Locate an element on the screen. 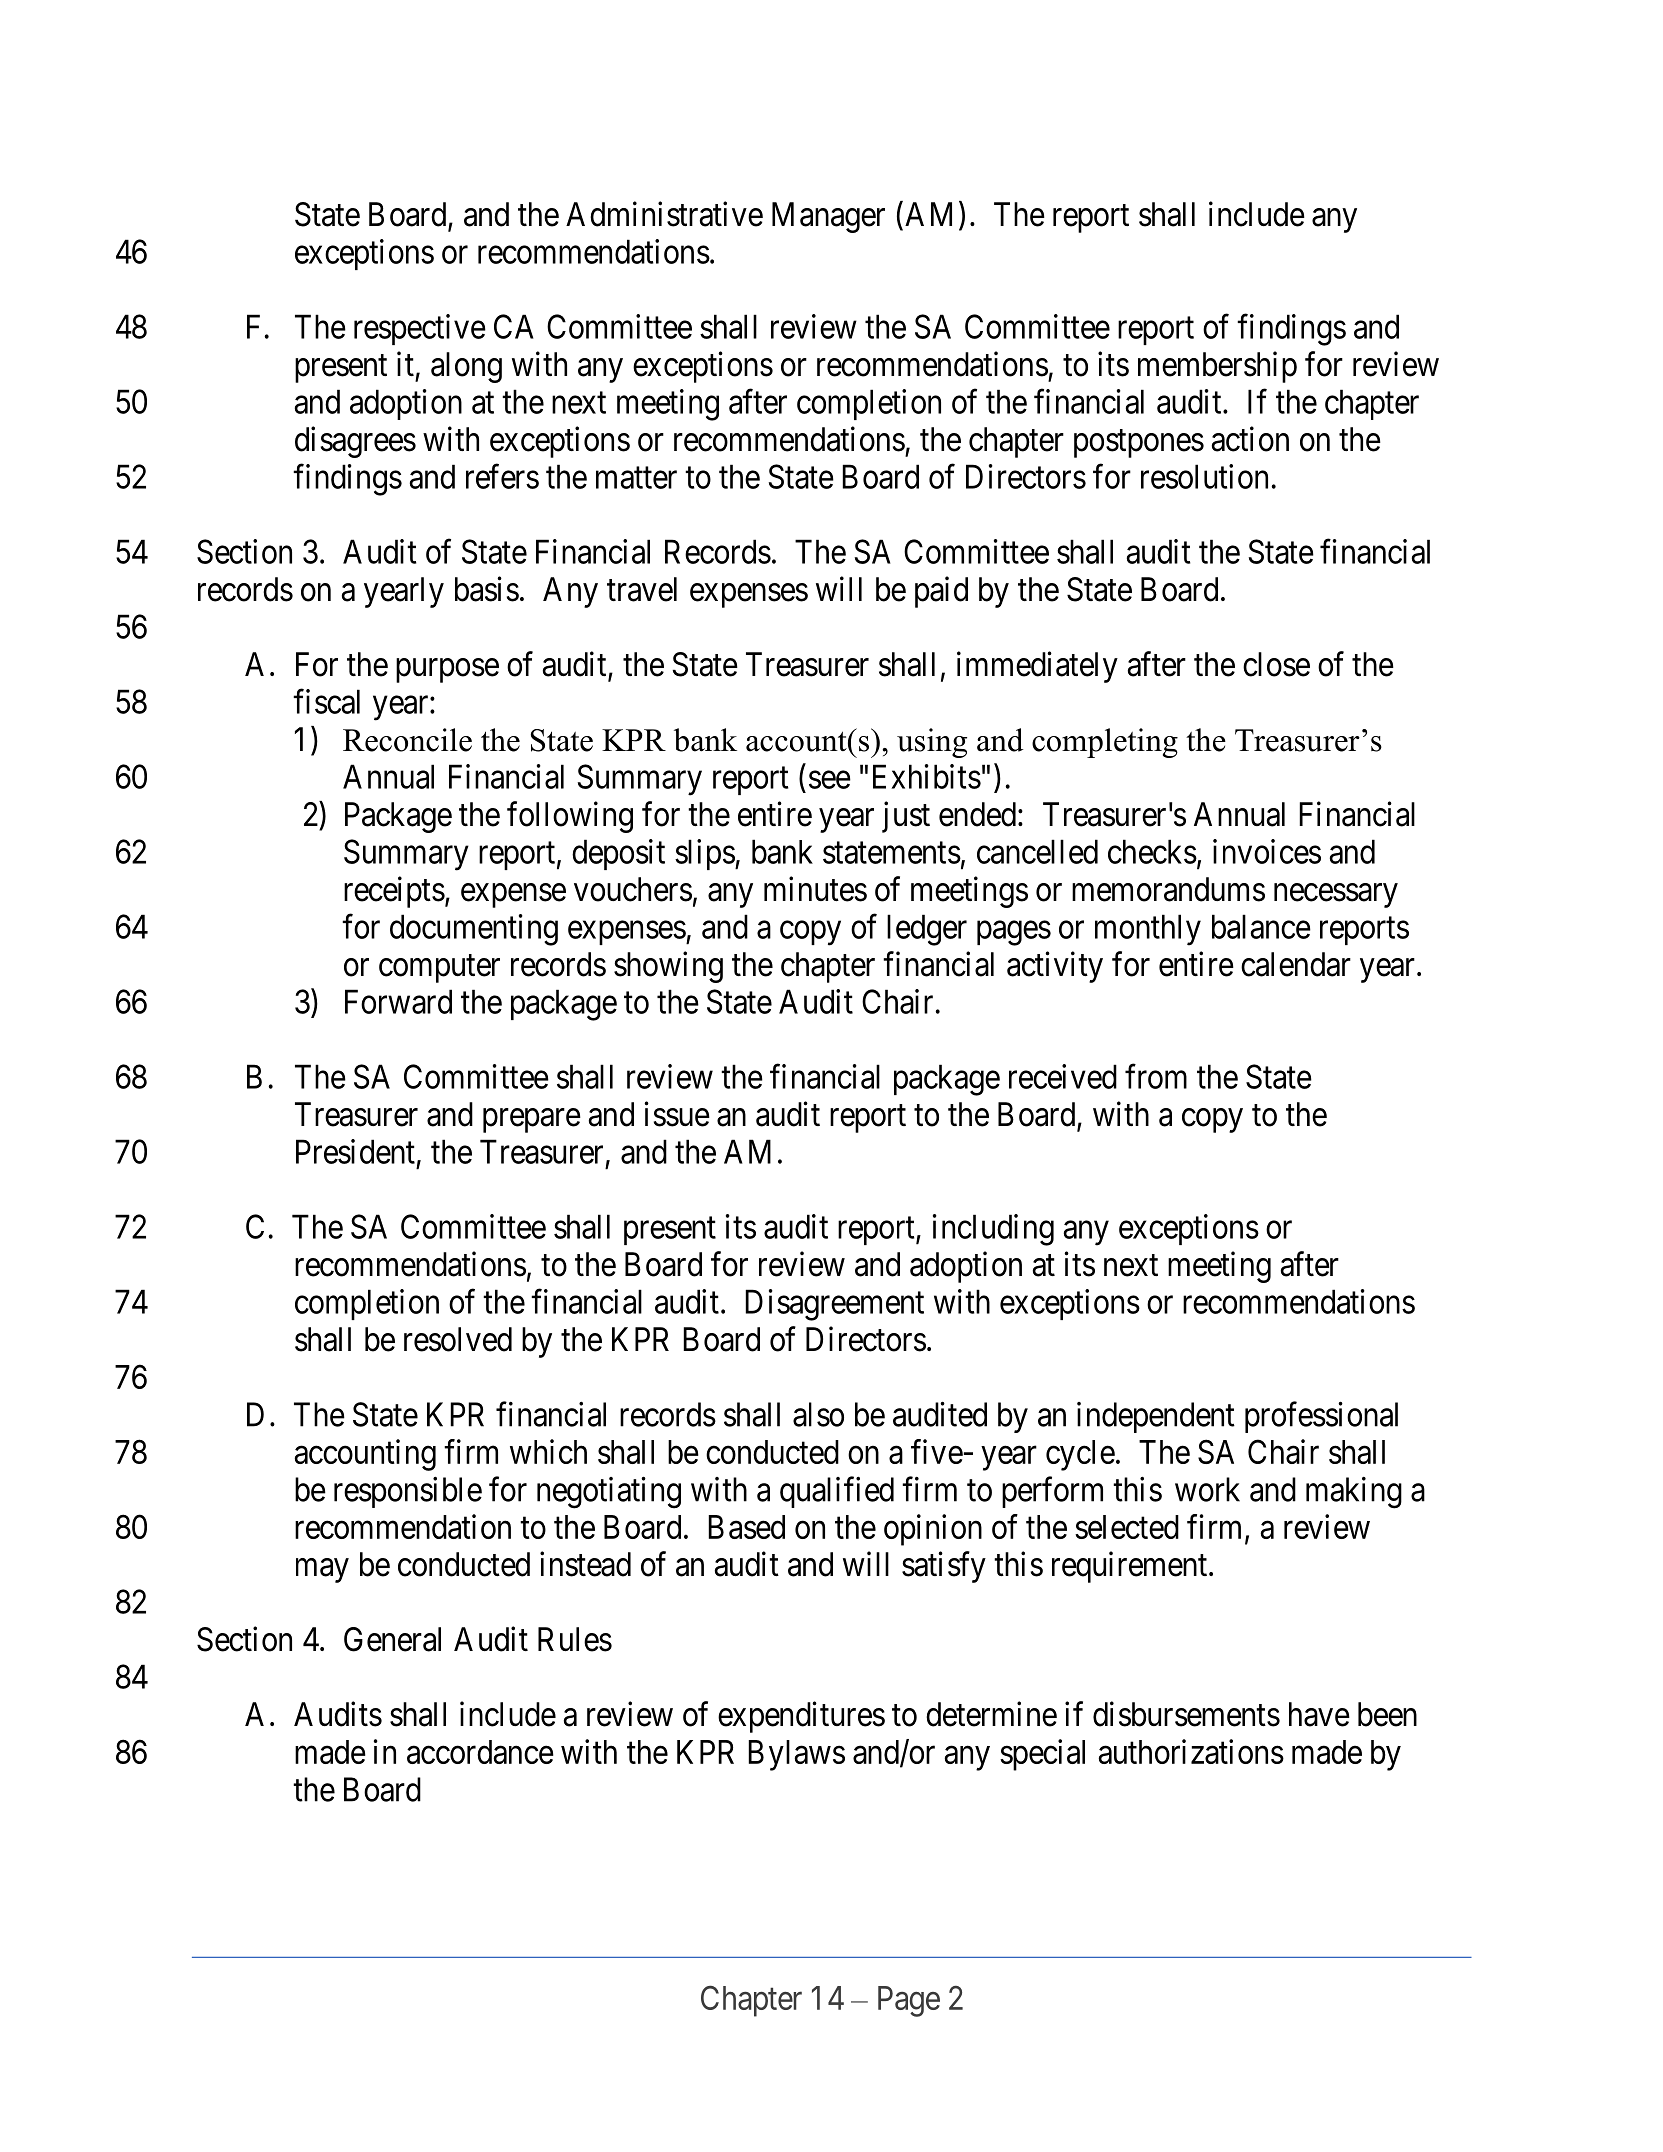  from is located at coordinates (1156, 1076).
